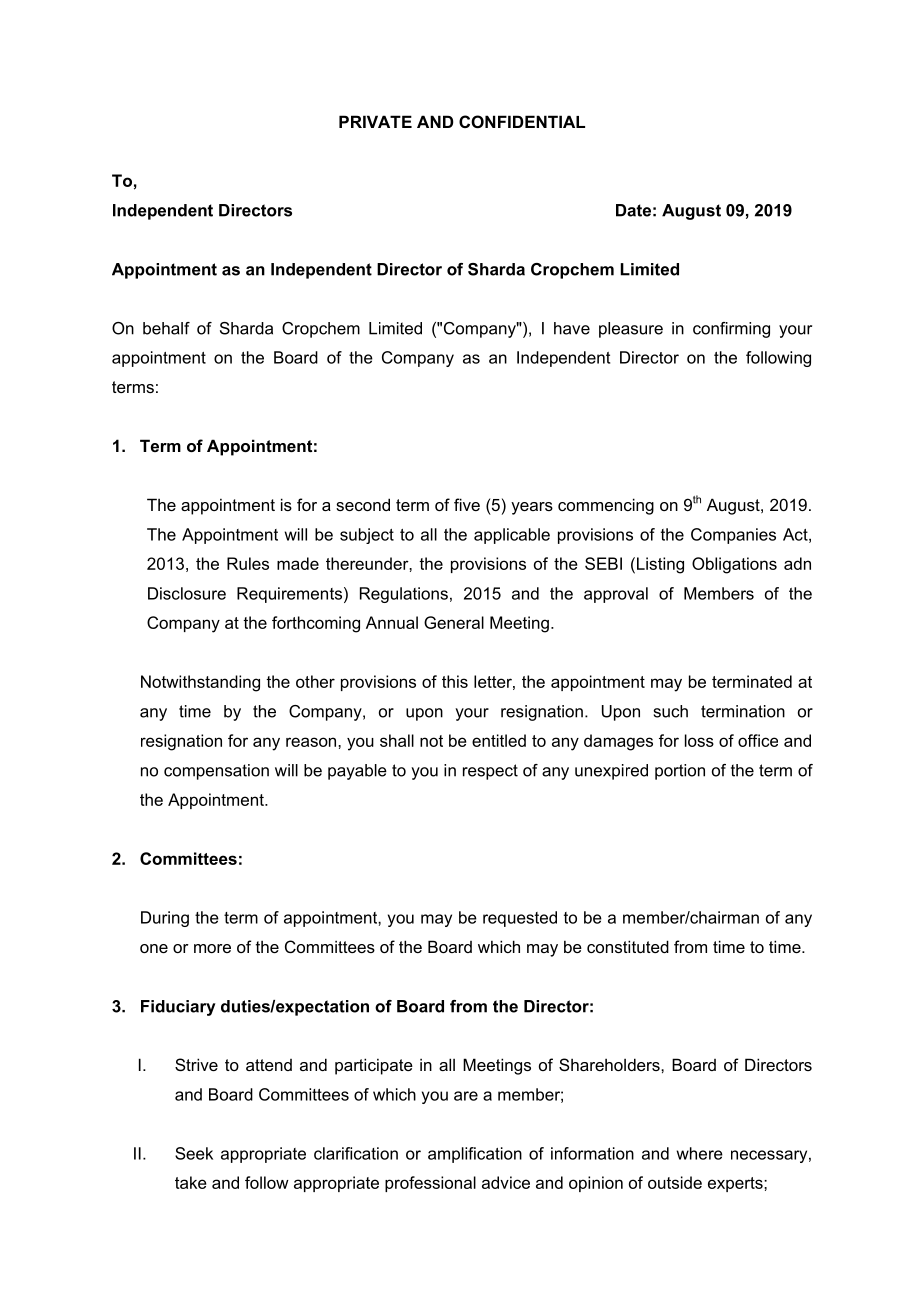  I want to click on amplification, so click(475, 1155).
